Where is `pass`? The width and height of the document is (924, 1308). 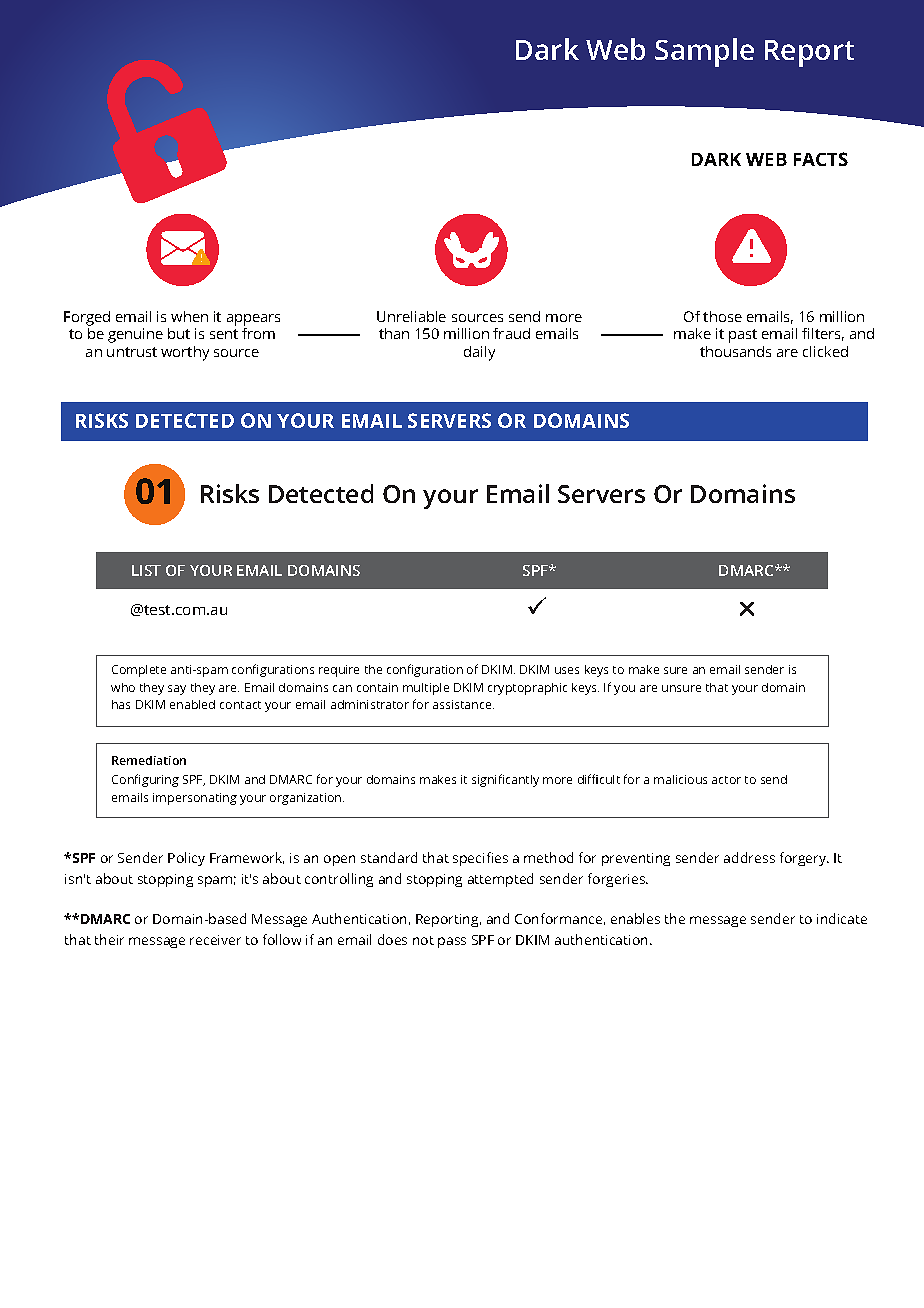
pass is located at coordinates (452, 942).
